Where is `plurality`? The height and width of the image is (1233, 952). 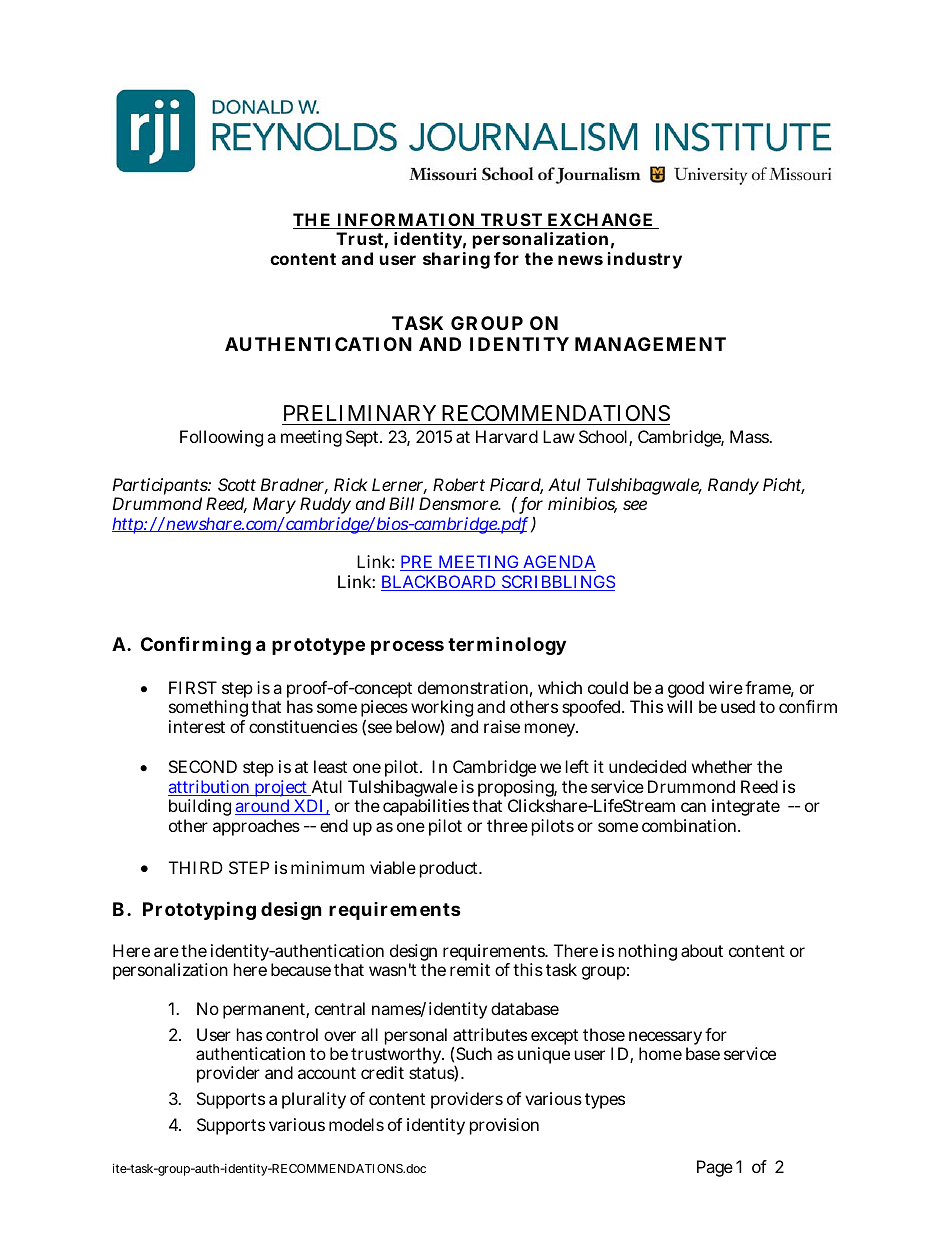 plurality is located at coordinates (314, 1100).
